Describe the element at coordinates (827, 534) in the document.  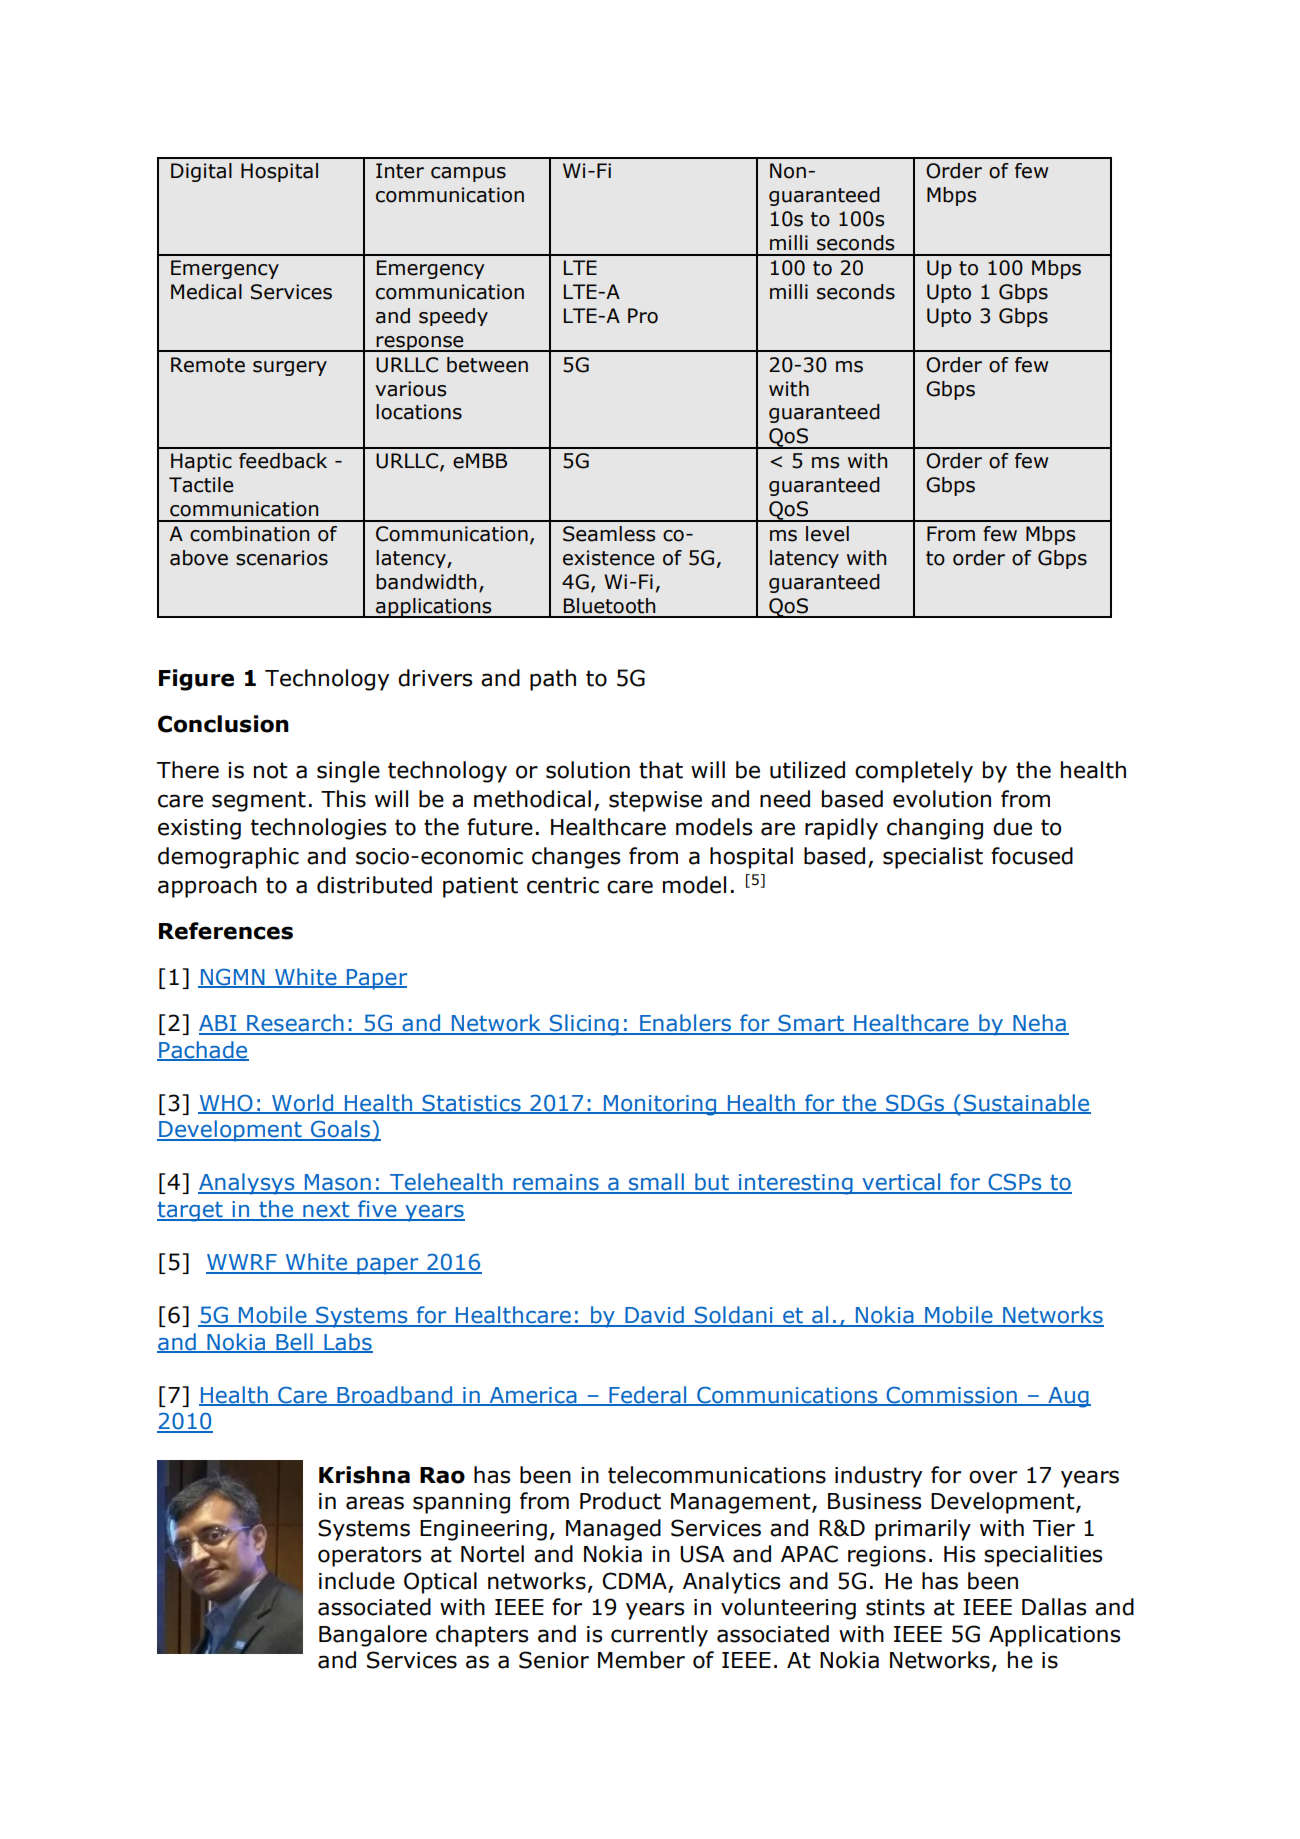
I see `level` at that location.
